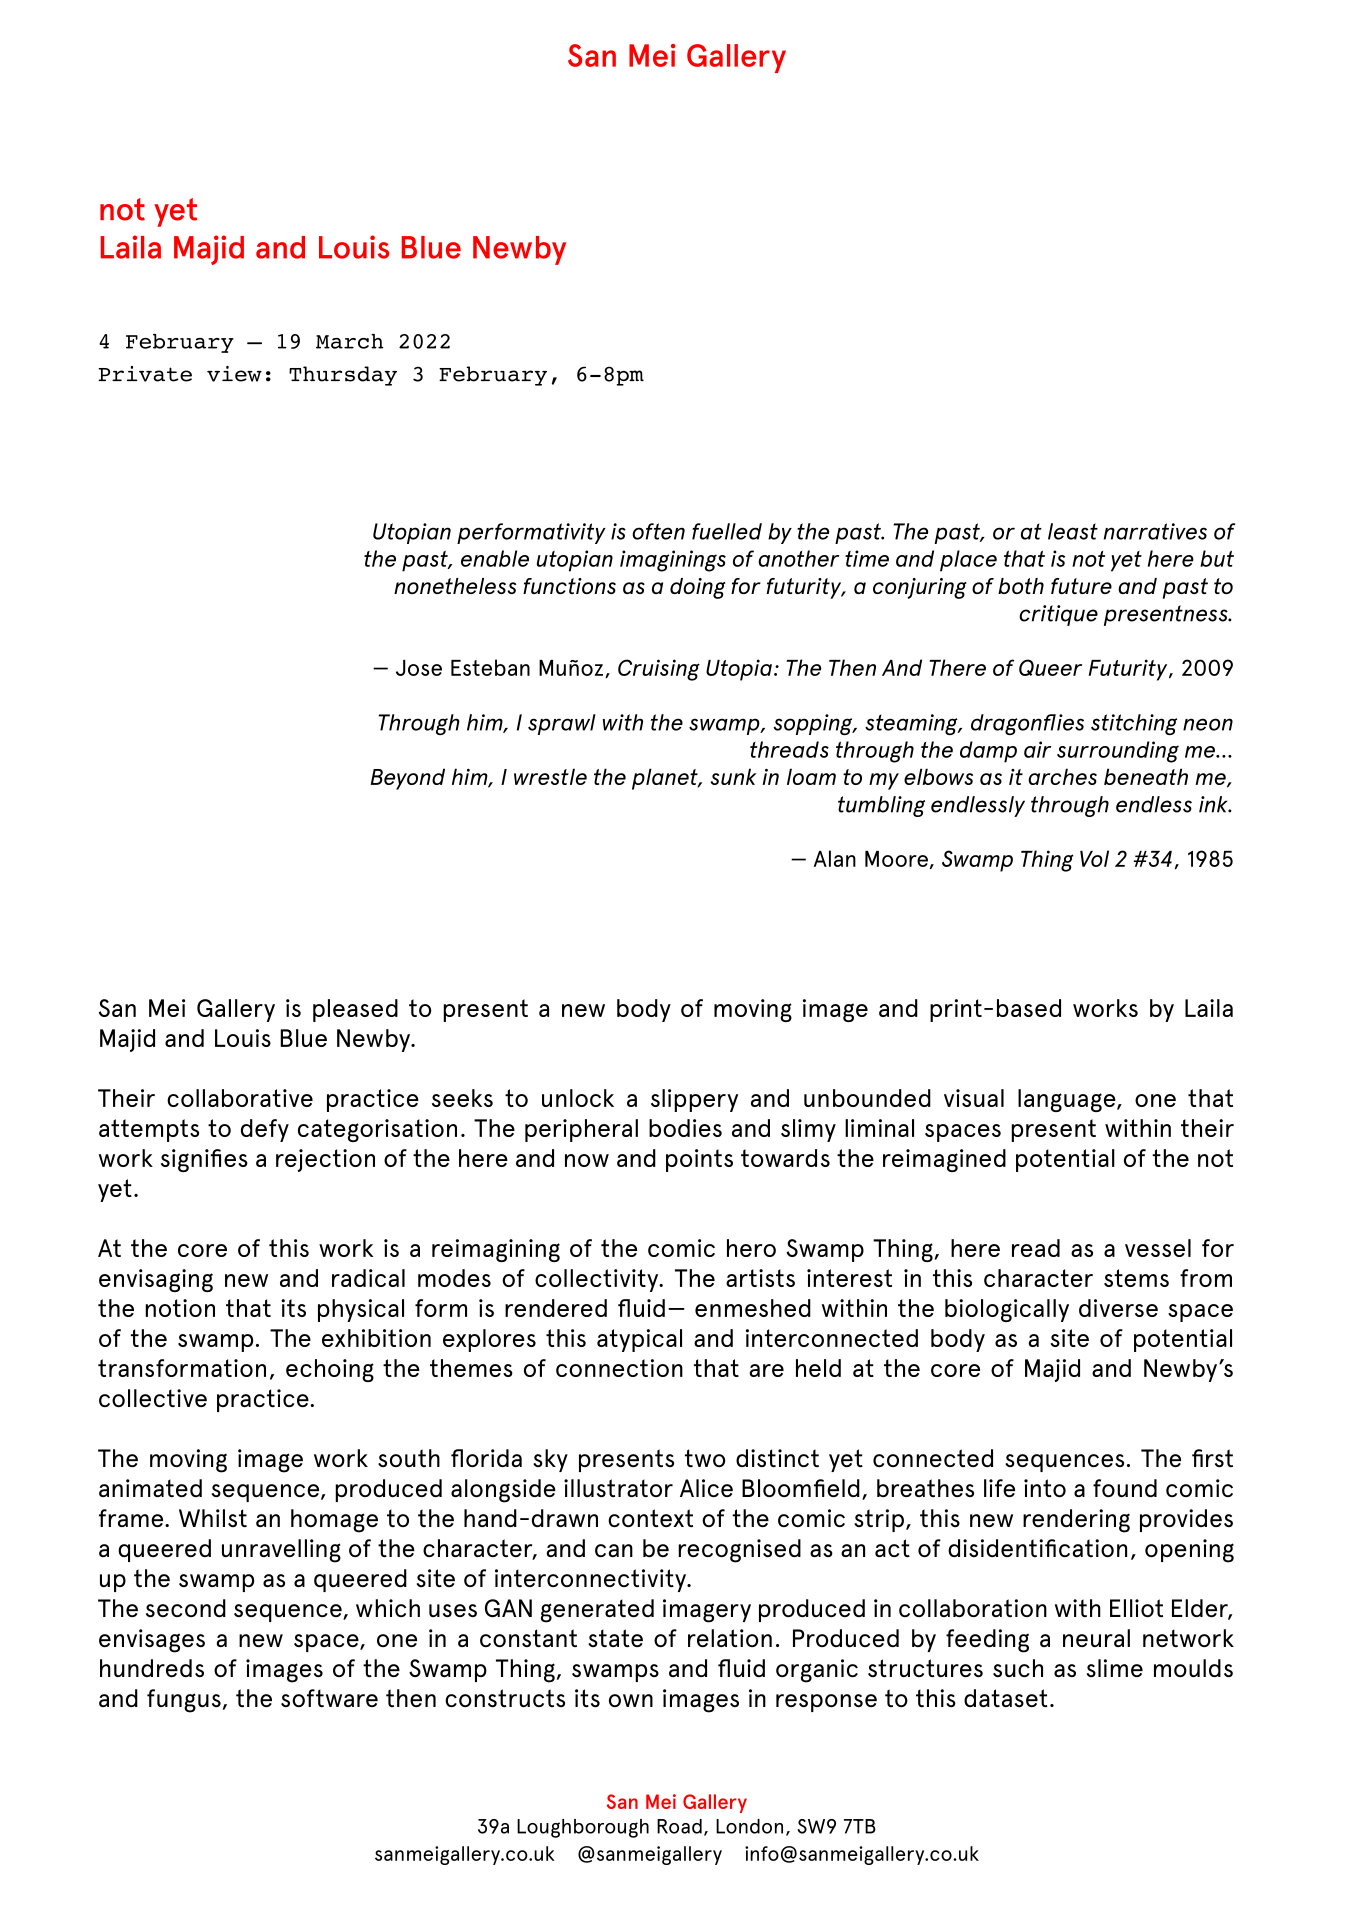  Describe the element at coordinates (1094, 858) in the screenshot. I see `Vol` at that location.
